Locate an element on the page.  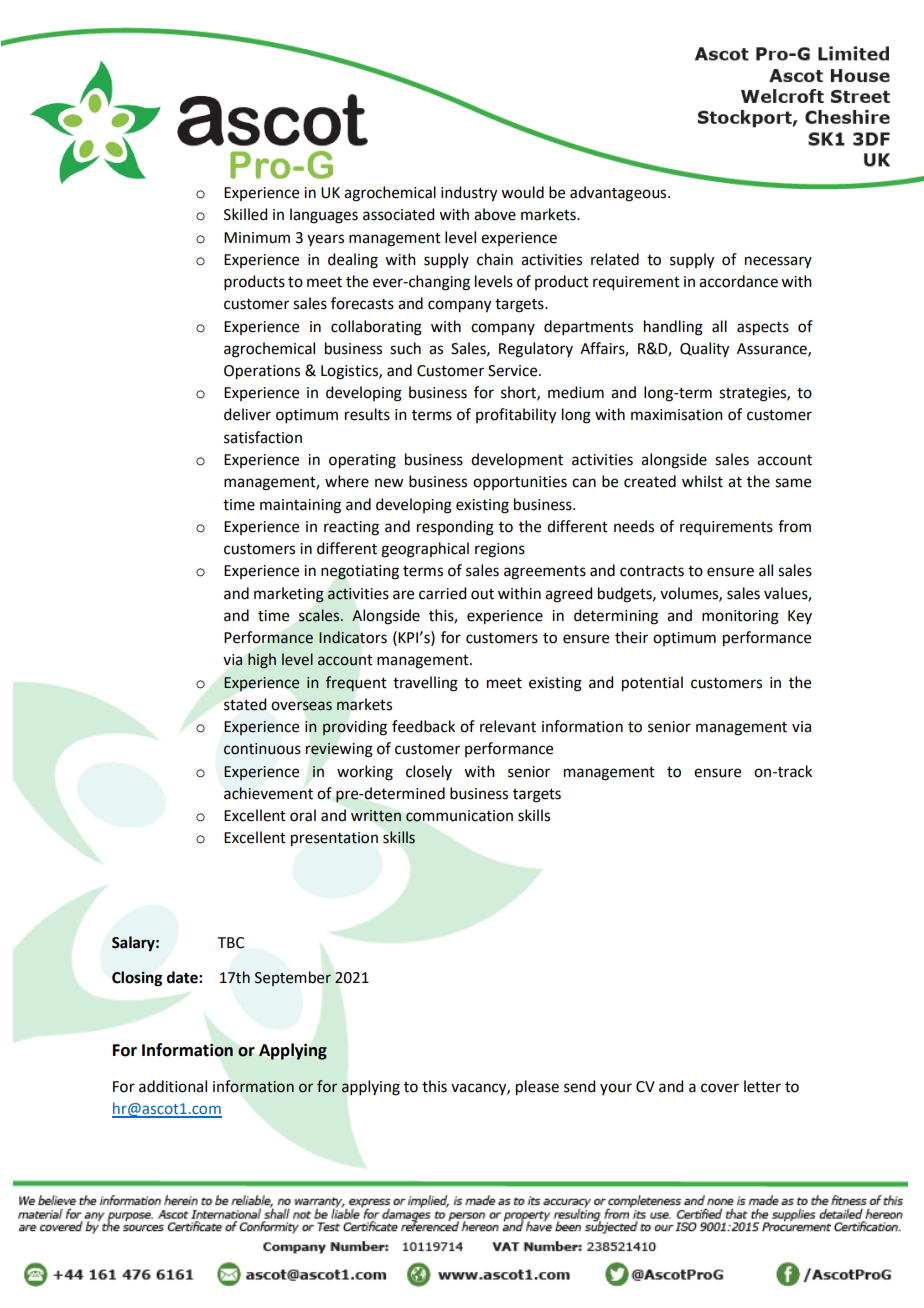
monitoring is located at coordinates (740, 617).
